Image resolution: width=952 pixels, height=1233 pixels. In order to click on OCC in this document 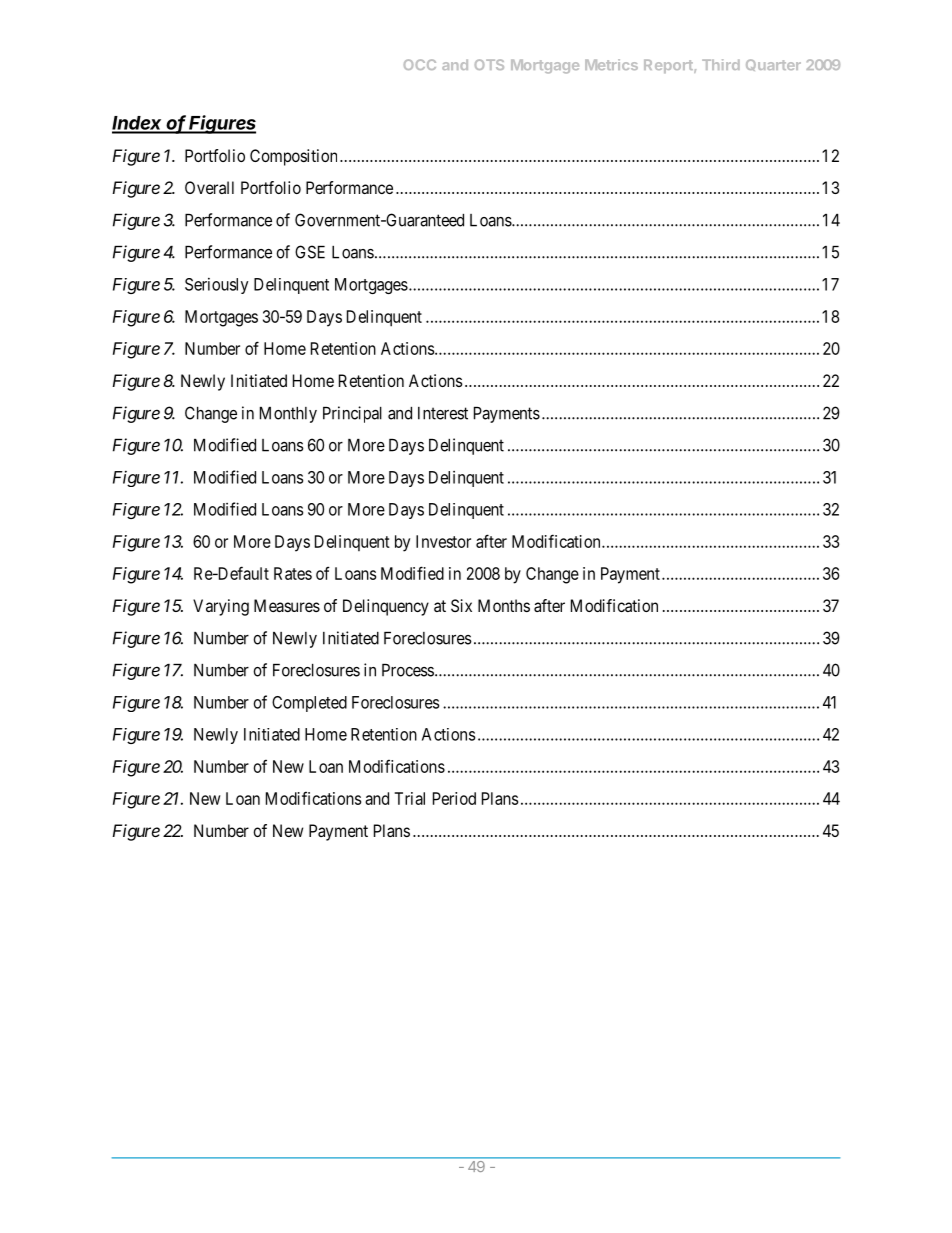, I will do `click(420, 64)`.
